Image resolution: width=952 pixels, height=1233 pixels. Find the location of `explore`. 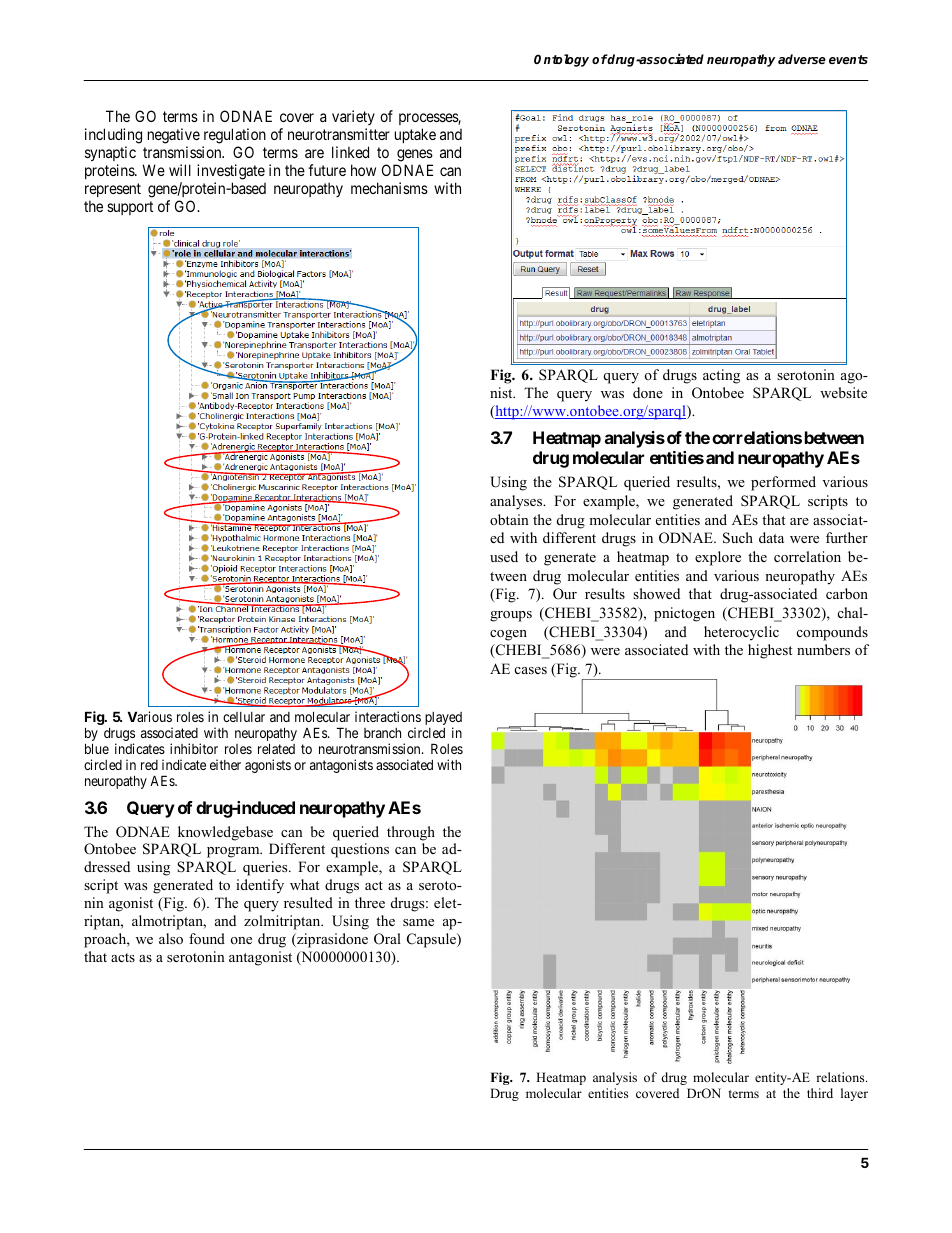

explore is located at coordinates (718, 558).
